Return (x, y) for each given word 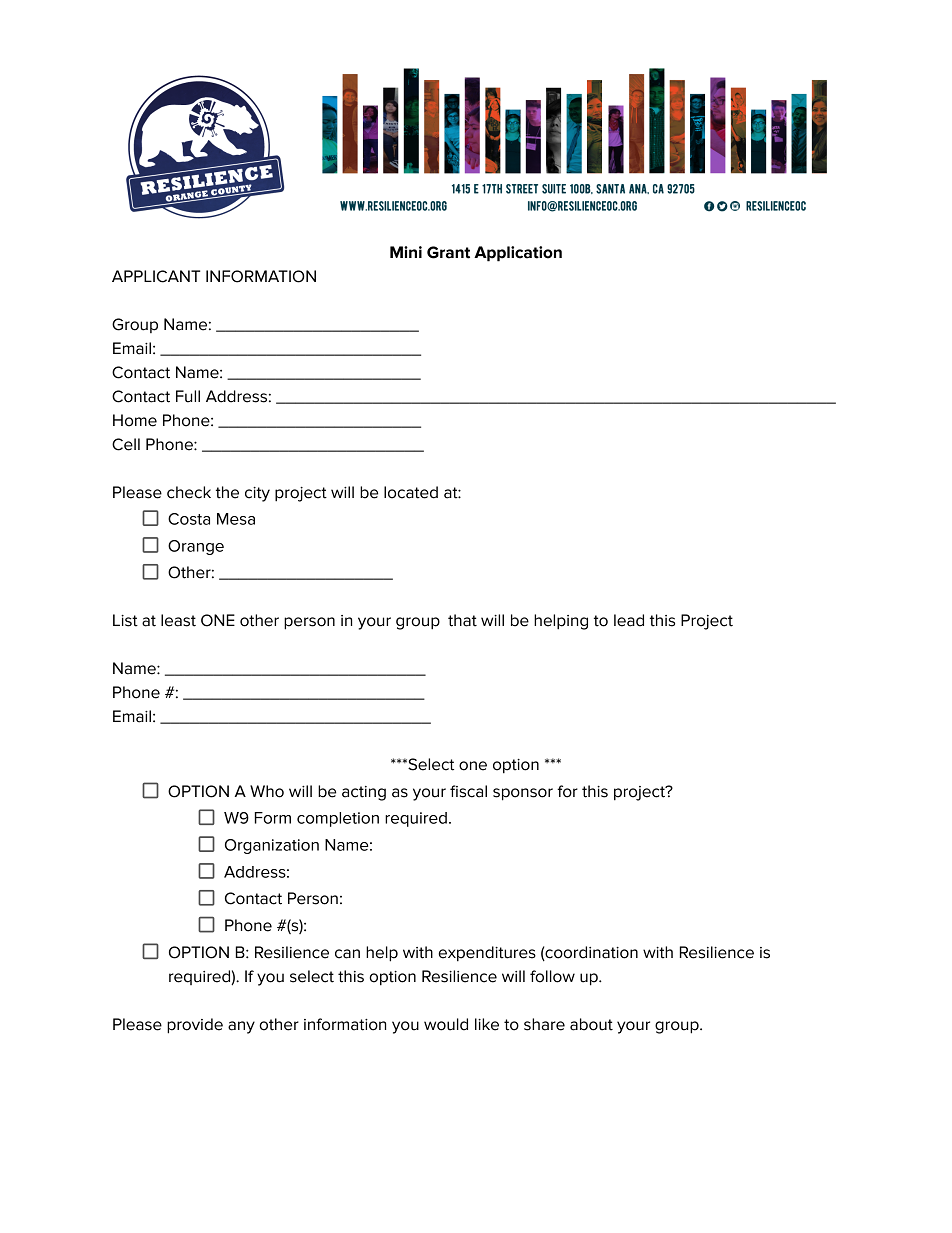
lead (629, 620)
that (462, 620)
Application (518, 254)
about (591, 1024)
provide (195, 1026)
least (178, 620)
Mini (406, 252)
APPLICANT (156, 276)
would (446, 1024)
